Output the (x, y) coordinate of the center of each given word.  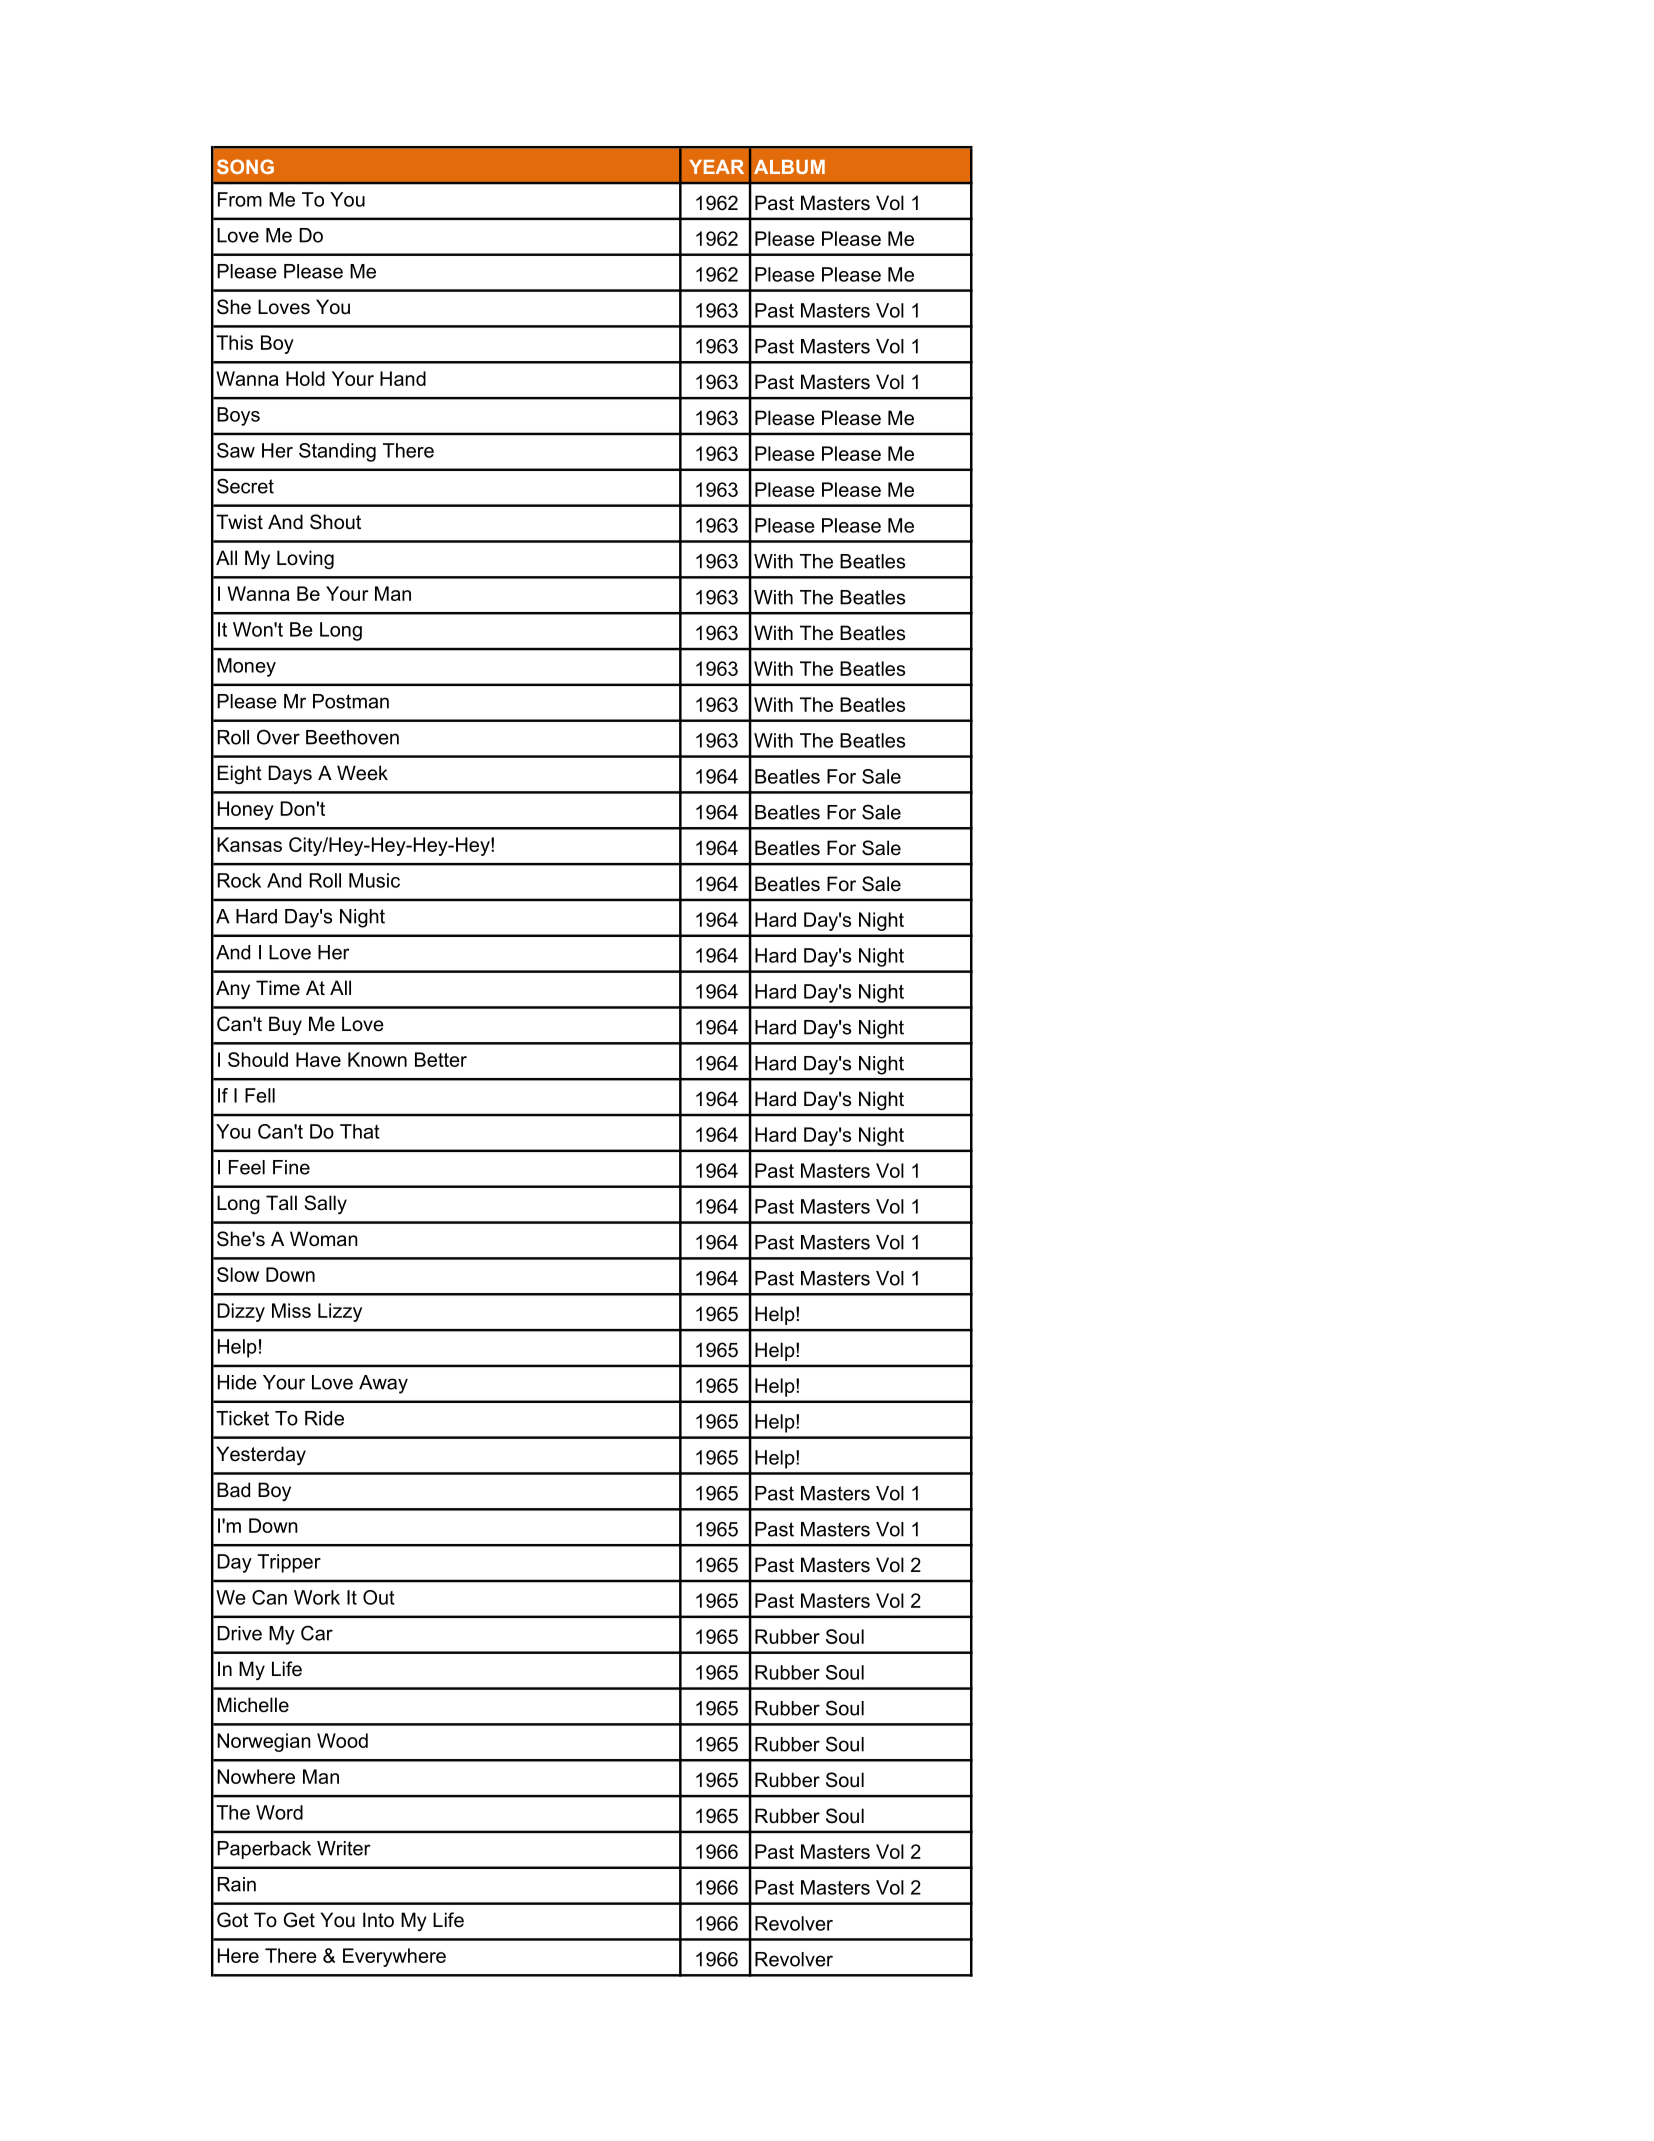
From (240, 199)
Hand (403, 378)
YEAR (716, 167)
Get (299, 1920)
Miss (291, 1310)
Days (290, 774)
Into (378, 1920)
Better (441, 1059)
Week (362, 773)
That (360, 1131)
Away (383, 1384)
